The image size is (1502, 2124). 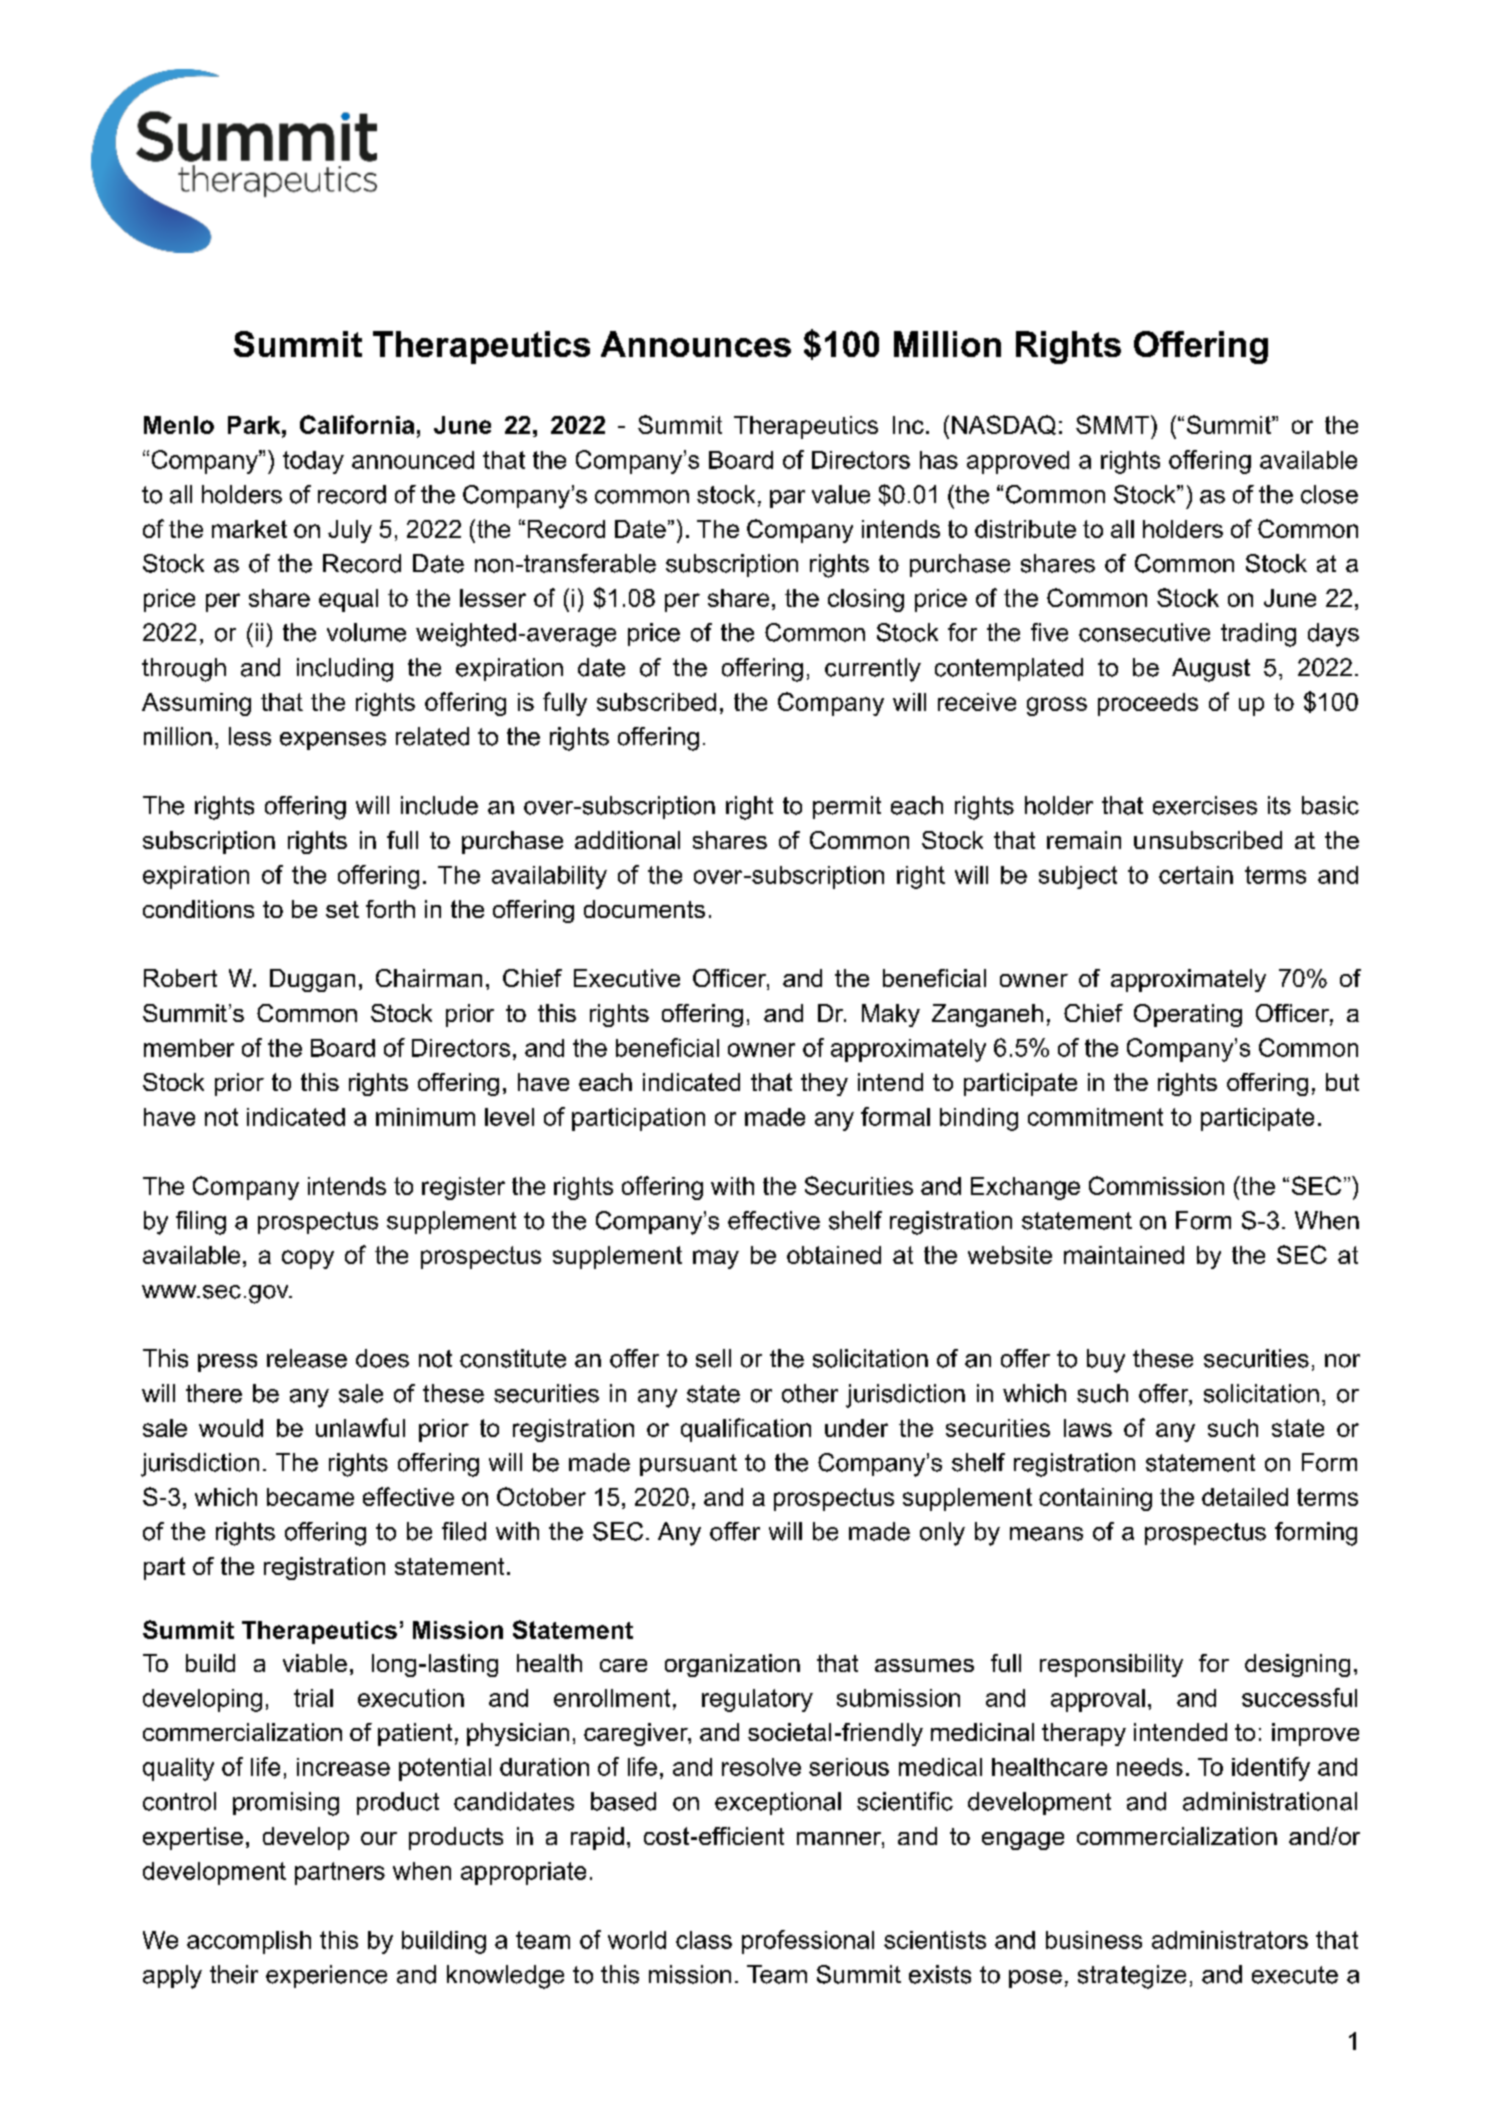 What do you see at coordinates (310, 1497) in the image?
I see `became` at bounding box center [310, 1497].
